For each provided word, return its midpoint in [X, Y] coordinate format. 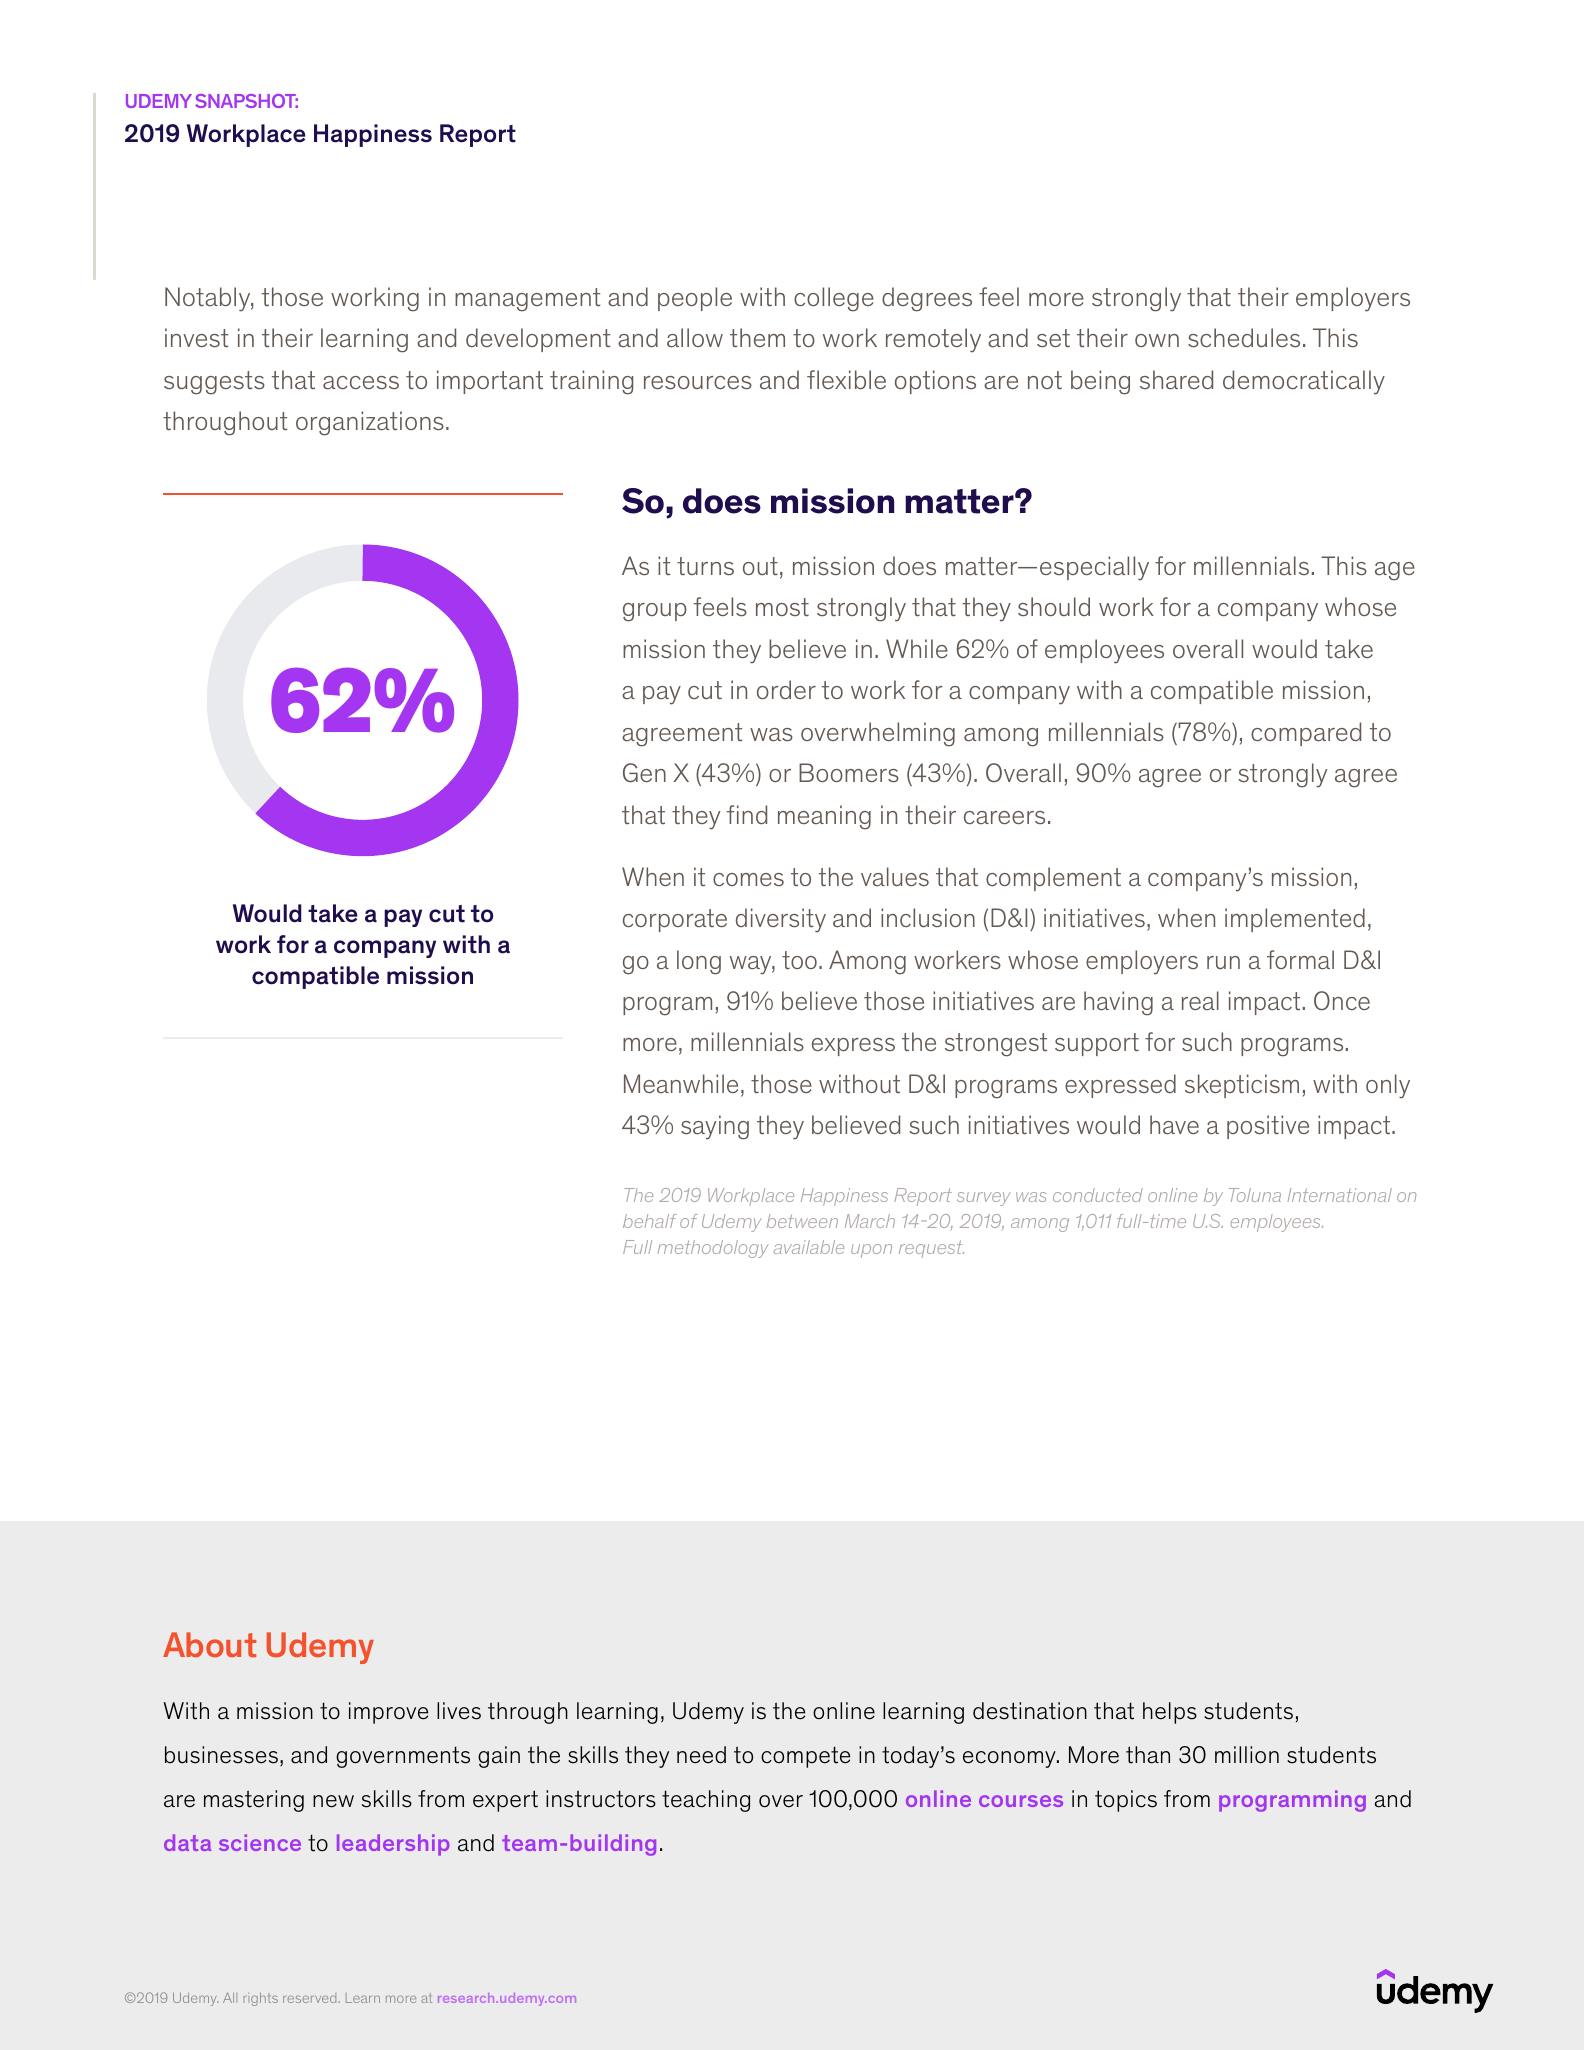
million [1247, 1755]
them [757, 338]
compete [805, 1757]
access [361, 382]
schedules [1244, 338]
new [333, 1801]
